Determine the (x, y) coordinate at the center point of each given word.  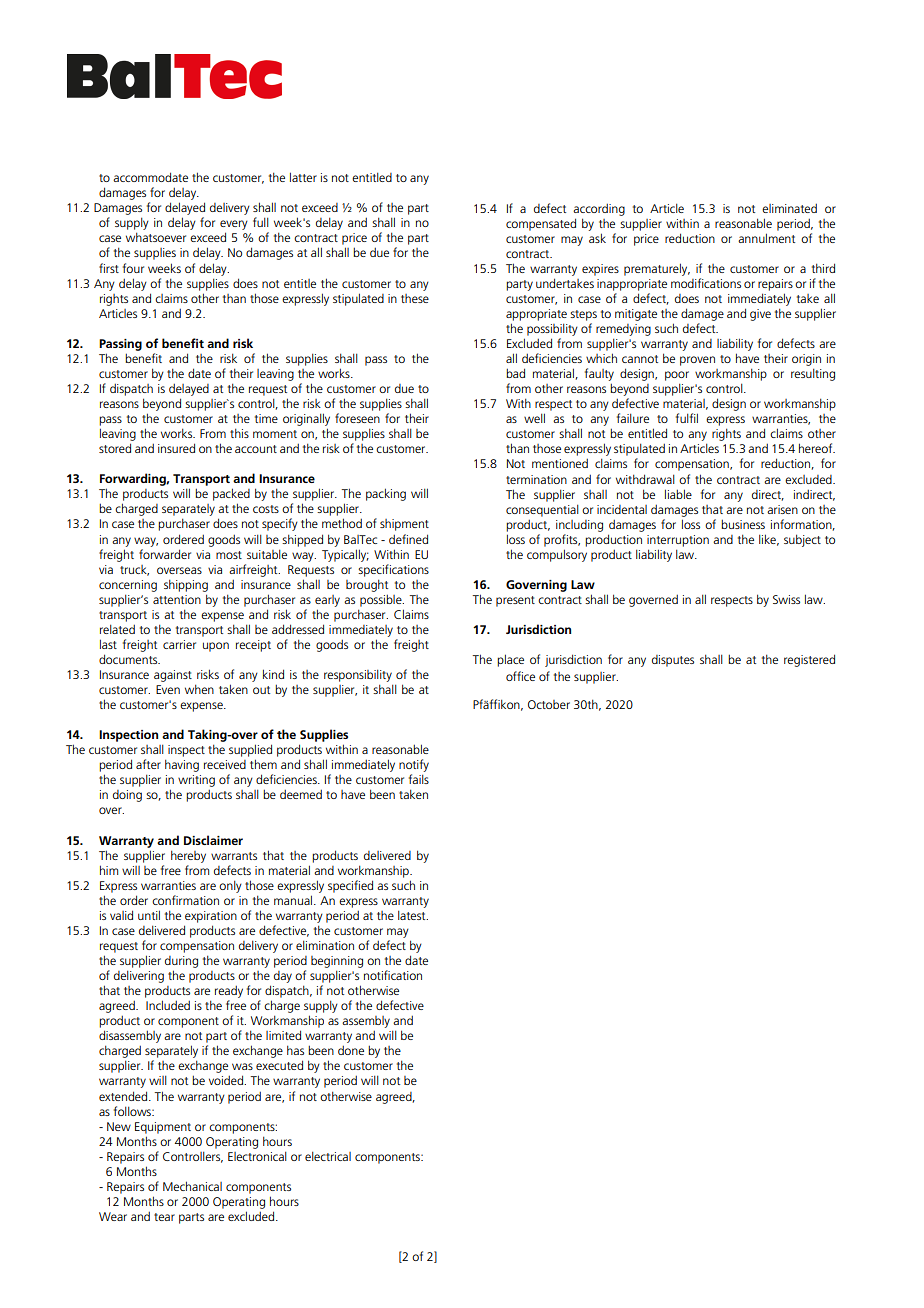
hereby (188, 856)
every (234, 226)
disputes (673, 661)
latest (413, 915)
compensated (541, 224)
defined (408, 539)
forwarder (165, 554)
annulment (766, 238)
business (743, 524)
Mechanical (192, 1186)
